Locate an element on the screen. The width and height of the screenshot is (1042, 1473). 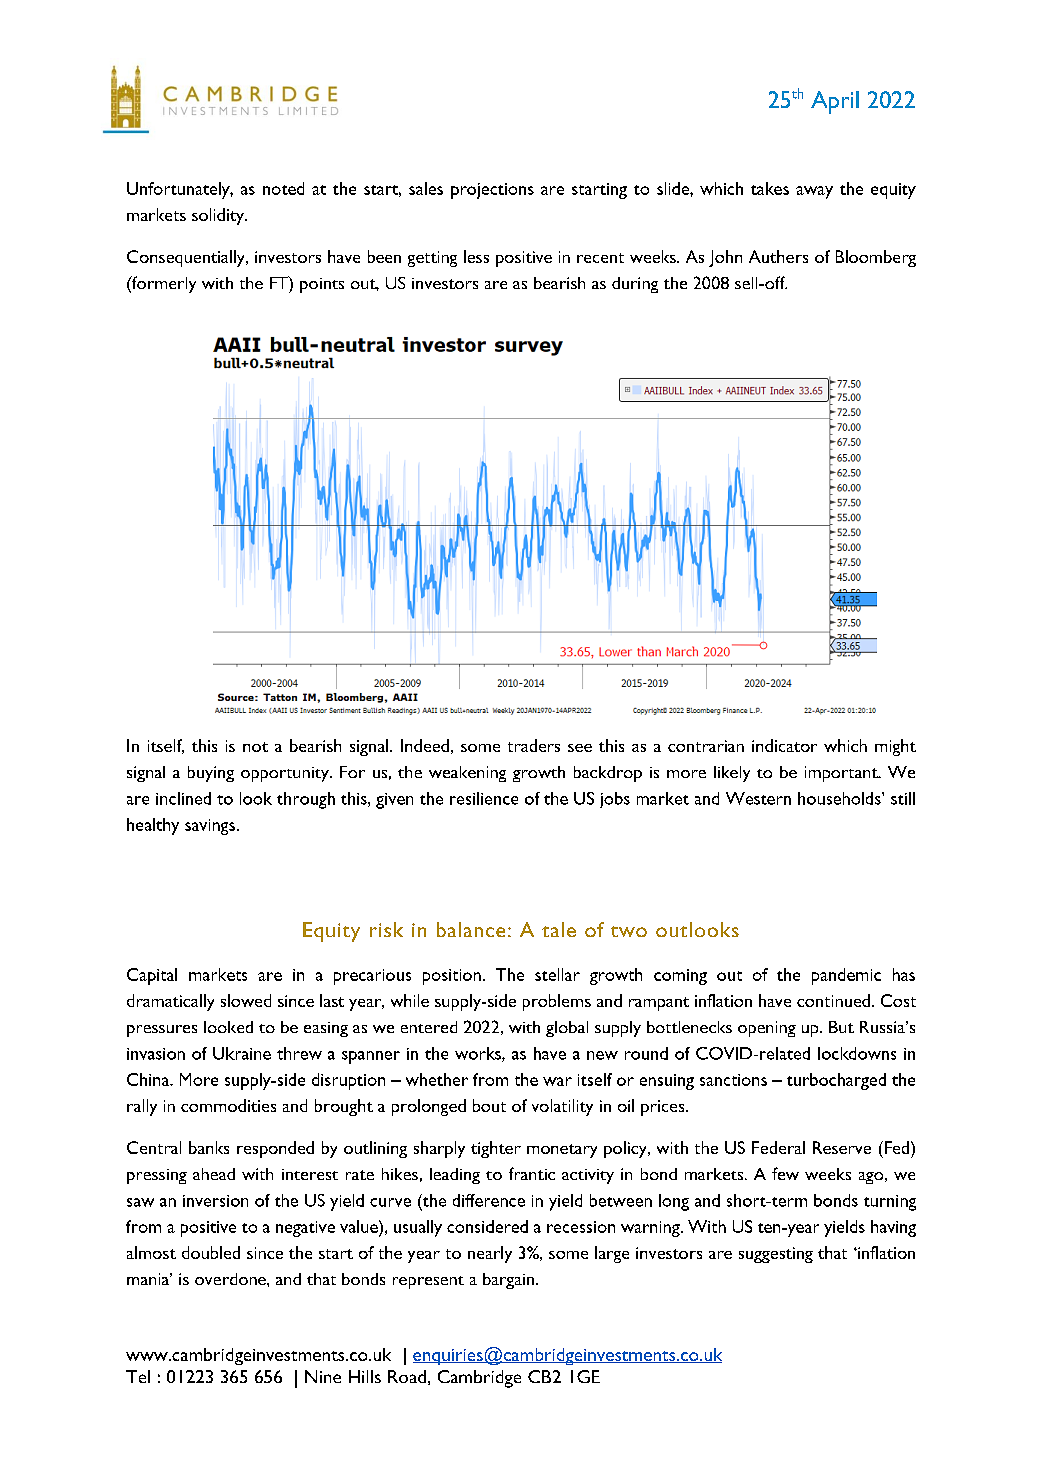
overdone is located at coordinates (231, 1279).
